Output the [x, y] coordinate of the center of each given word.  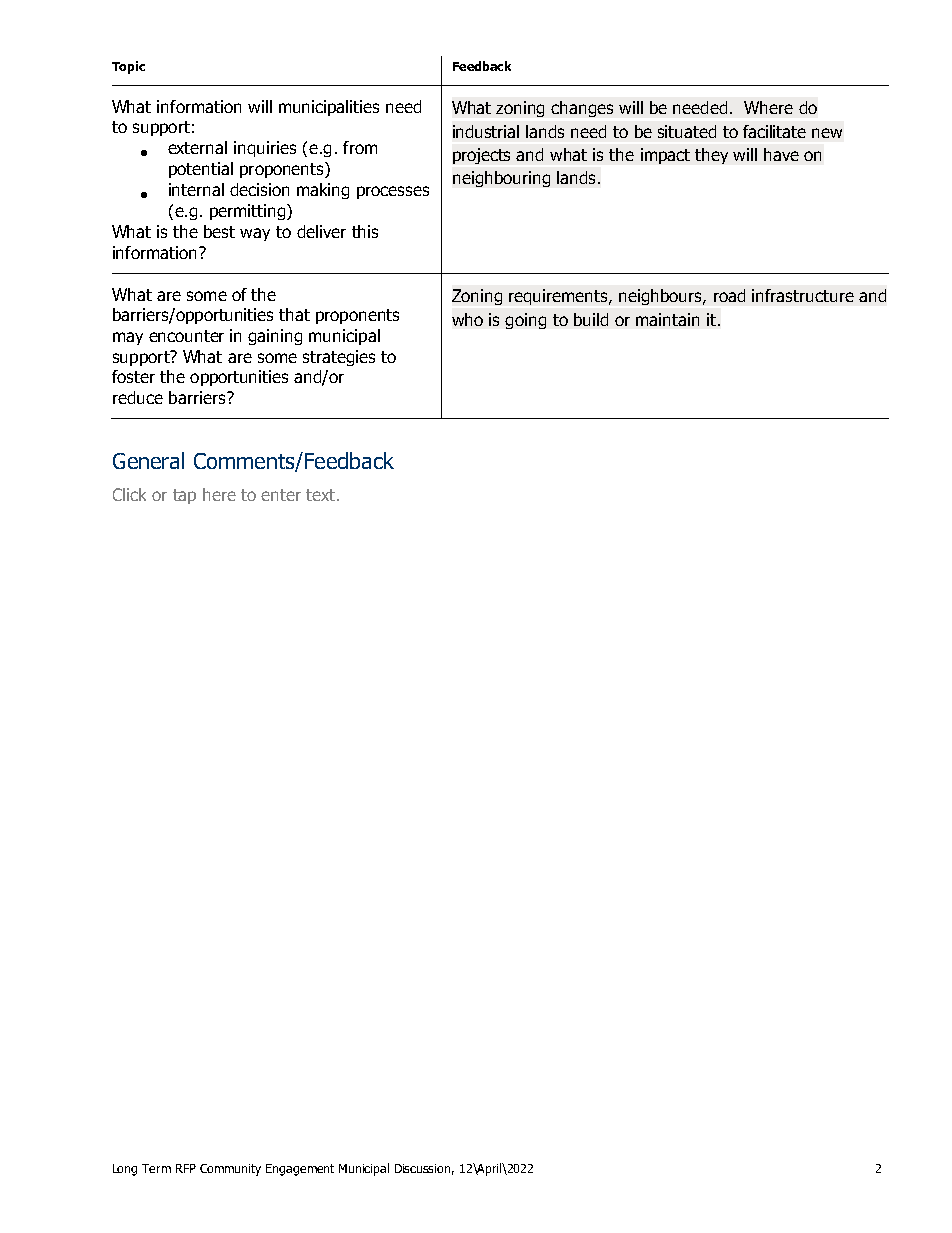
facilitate [774, 131]
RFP [186, 1168]
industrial [486, 131]
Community [230, 1170]
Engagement [300, 1170]
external [197, 147]
